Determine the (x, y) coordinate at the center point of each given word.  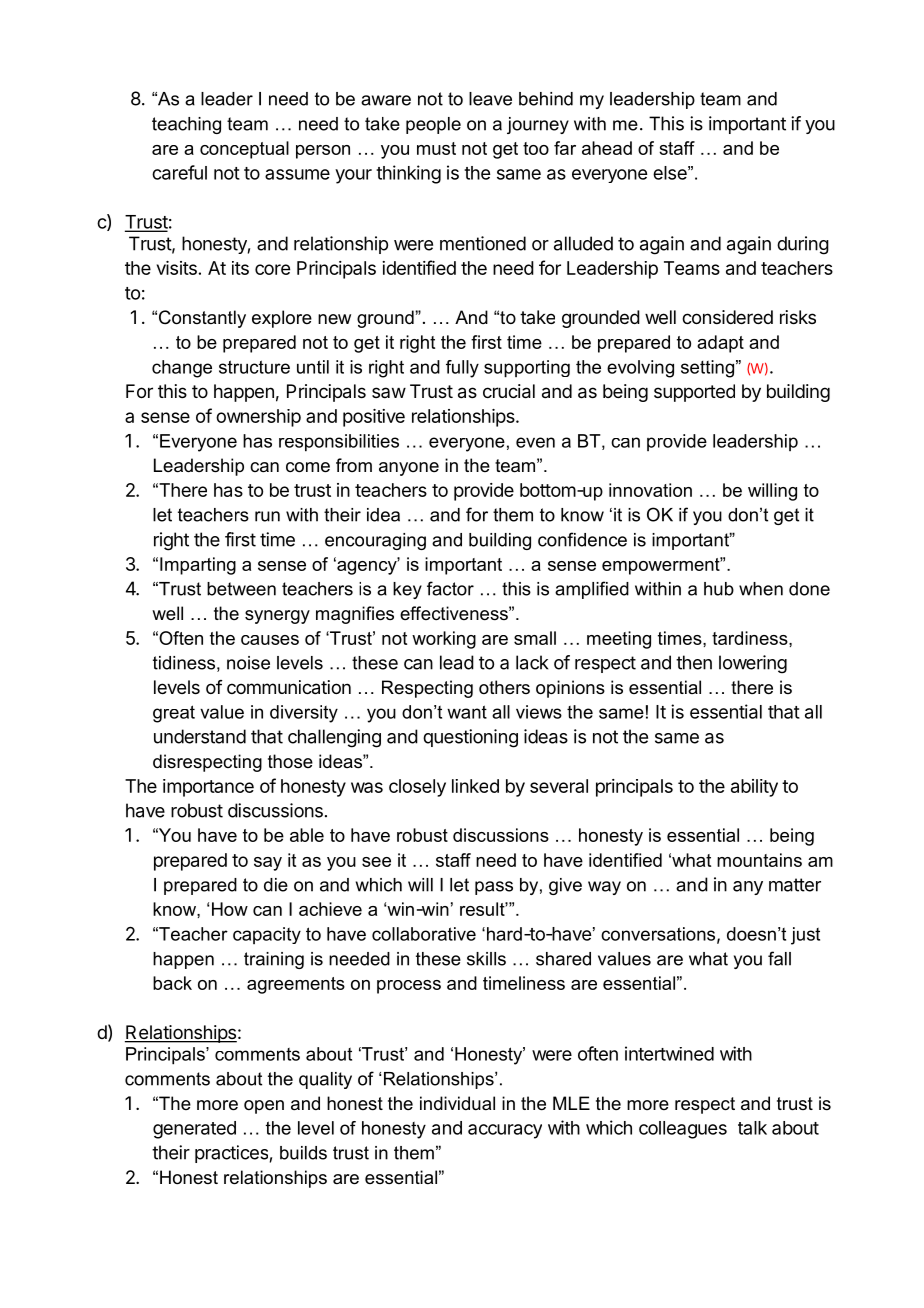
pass (494, 888)
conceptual (244, 150)
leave (490, 99)
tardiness (751, 638)
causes (270, 640)
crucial (509, 391)
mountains (759, 860)
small (535, 638)
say (268, 864)
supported (694, 393)
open (264, 1107)
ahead (607, 148)
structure (254, 367)
